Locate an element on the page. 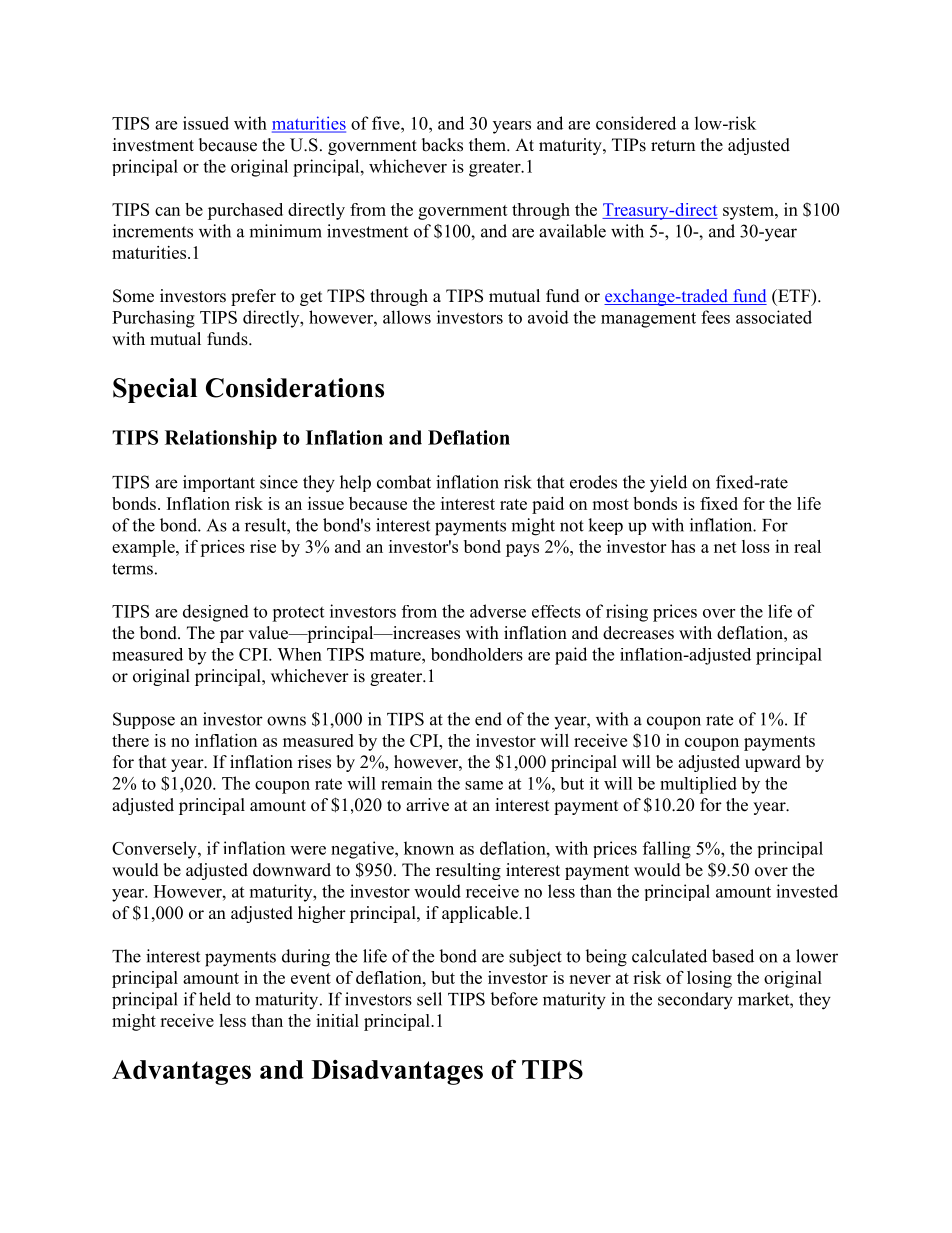 The height and width of the document is (1233, 952). important is located at coordinates (219, 483).
